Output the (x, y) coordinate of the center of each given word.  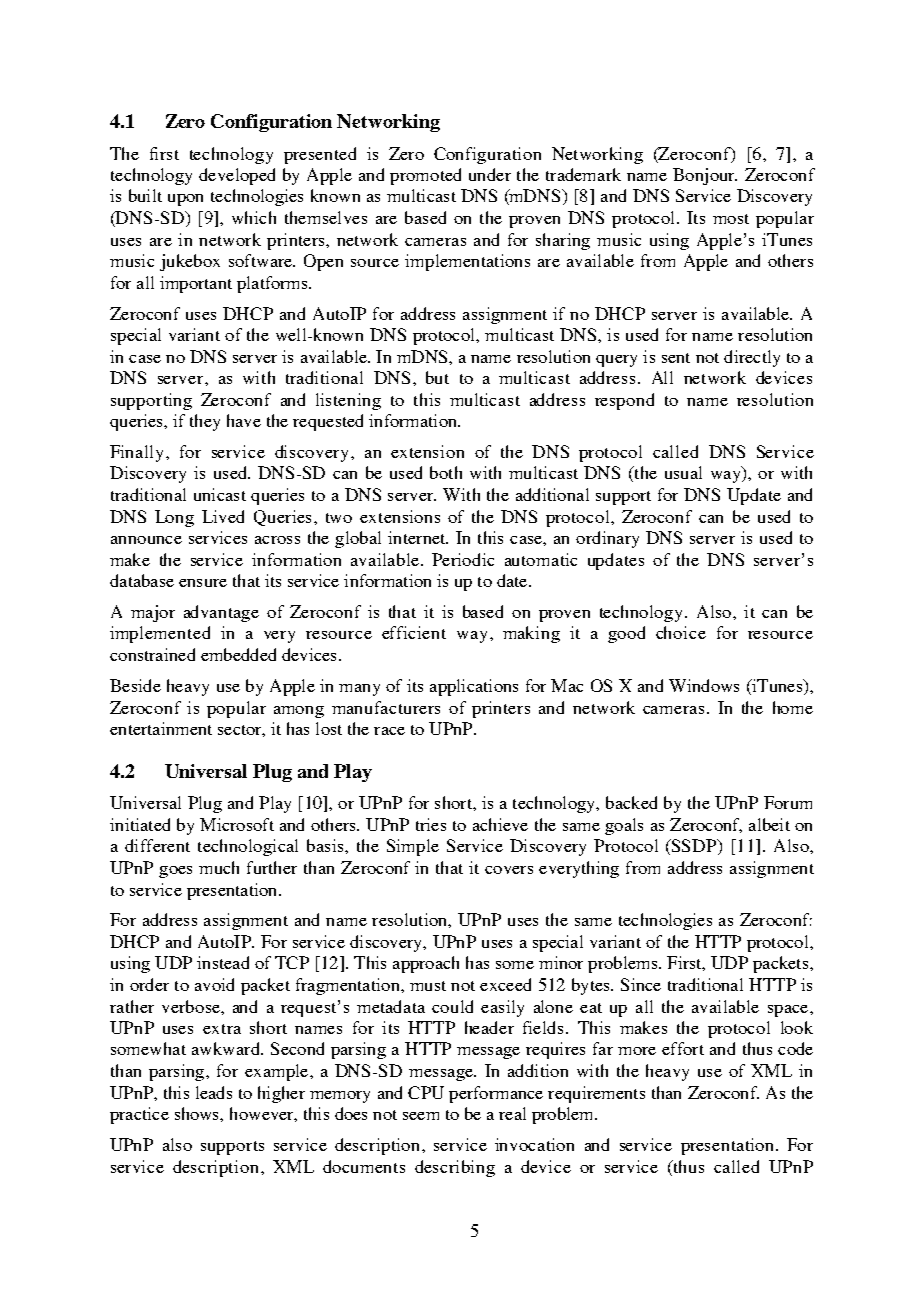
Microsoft (237, 824)
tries (431, 824)
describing (455, 1168)
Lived (223, 516)
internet (418, 537)
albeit (769, 824)
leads (214, 1092)
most (731, 219)
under (490, 174)
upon (185, 200)
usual (683, 472)
